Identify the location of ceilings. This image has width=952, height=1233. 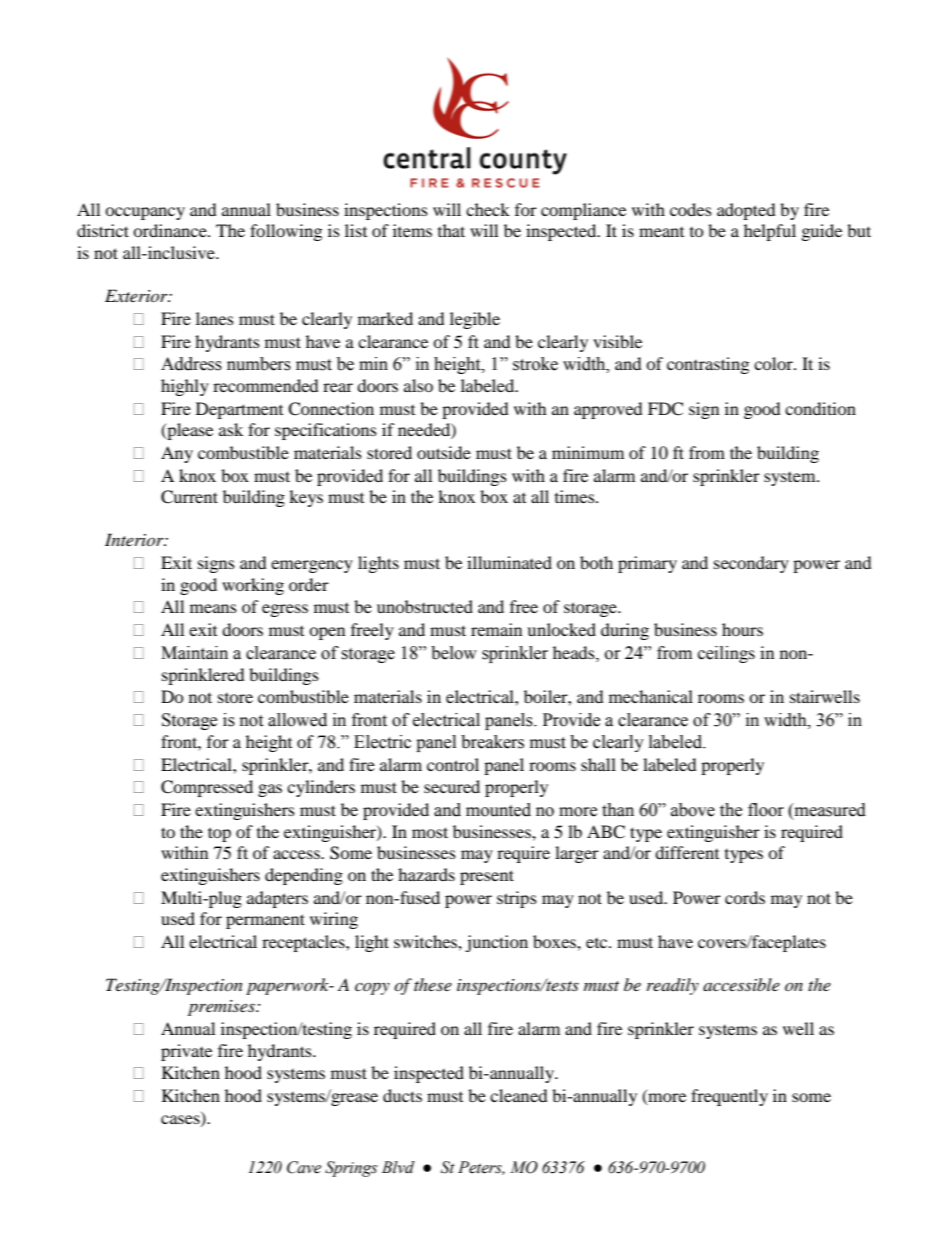
(726, 654).
